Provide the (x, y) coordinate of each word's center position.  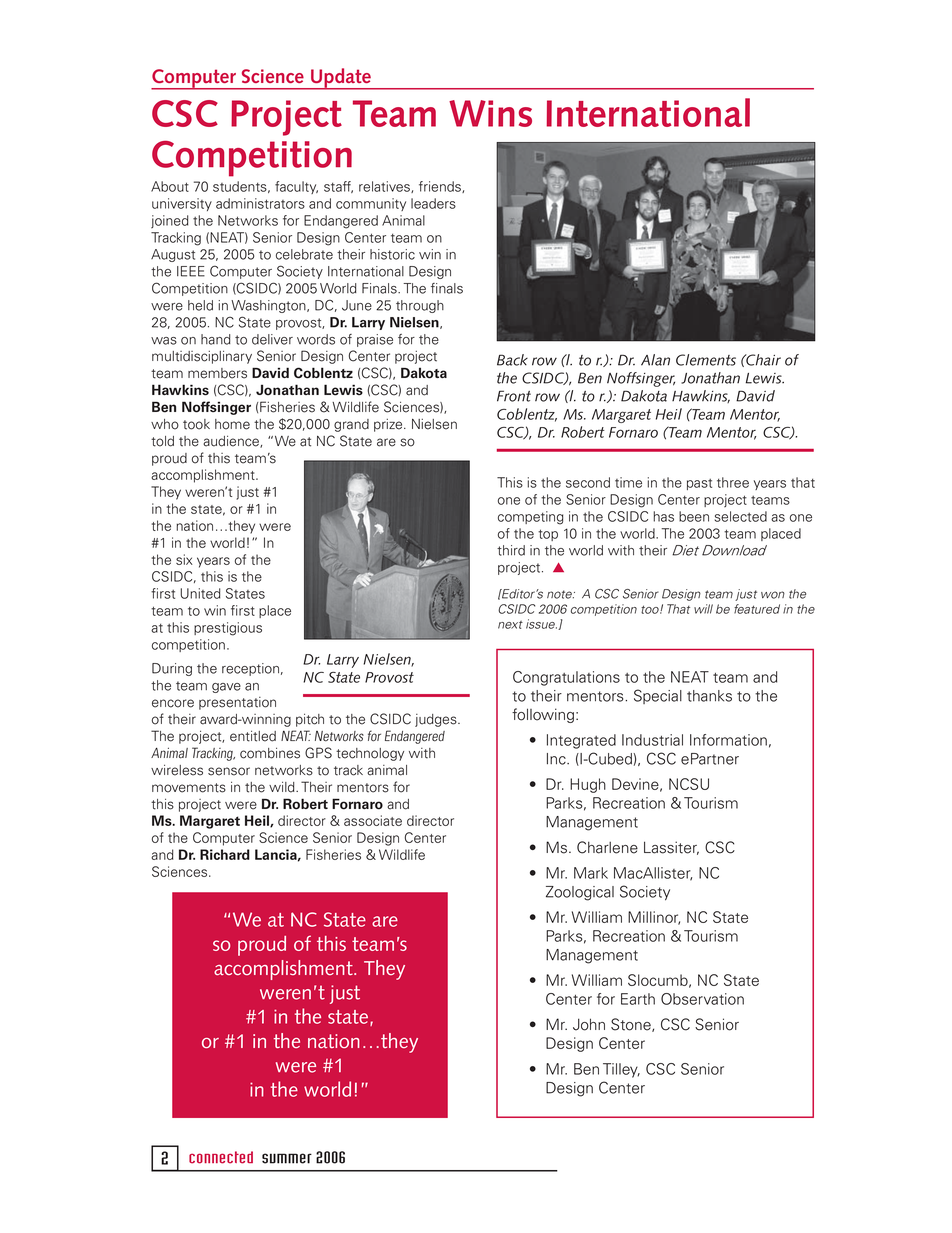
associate (373, 820)
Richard (225, 854)
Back (512, 360)
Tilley (621, 1070)
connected (221, 1157)
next (510, 625)
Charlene (607, 847)
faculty (296, 187)
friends (441, 187)
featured (757, 609)
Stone (632, 1025)
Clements (706, 360)
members (217, 373)
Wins (490, 113)
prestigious (228, 629)
